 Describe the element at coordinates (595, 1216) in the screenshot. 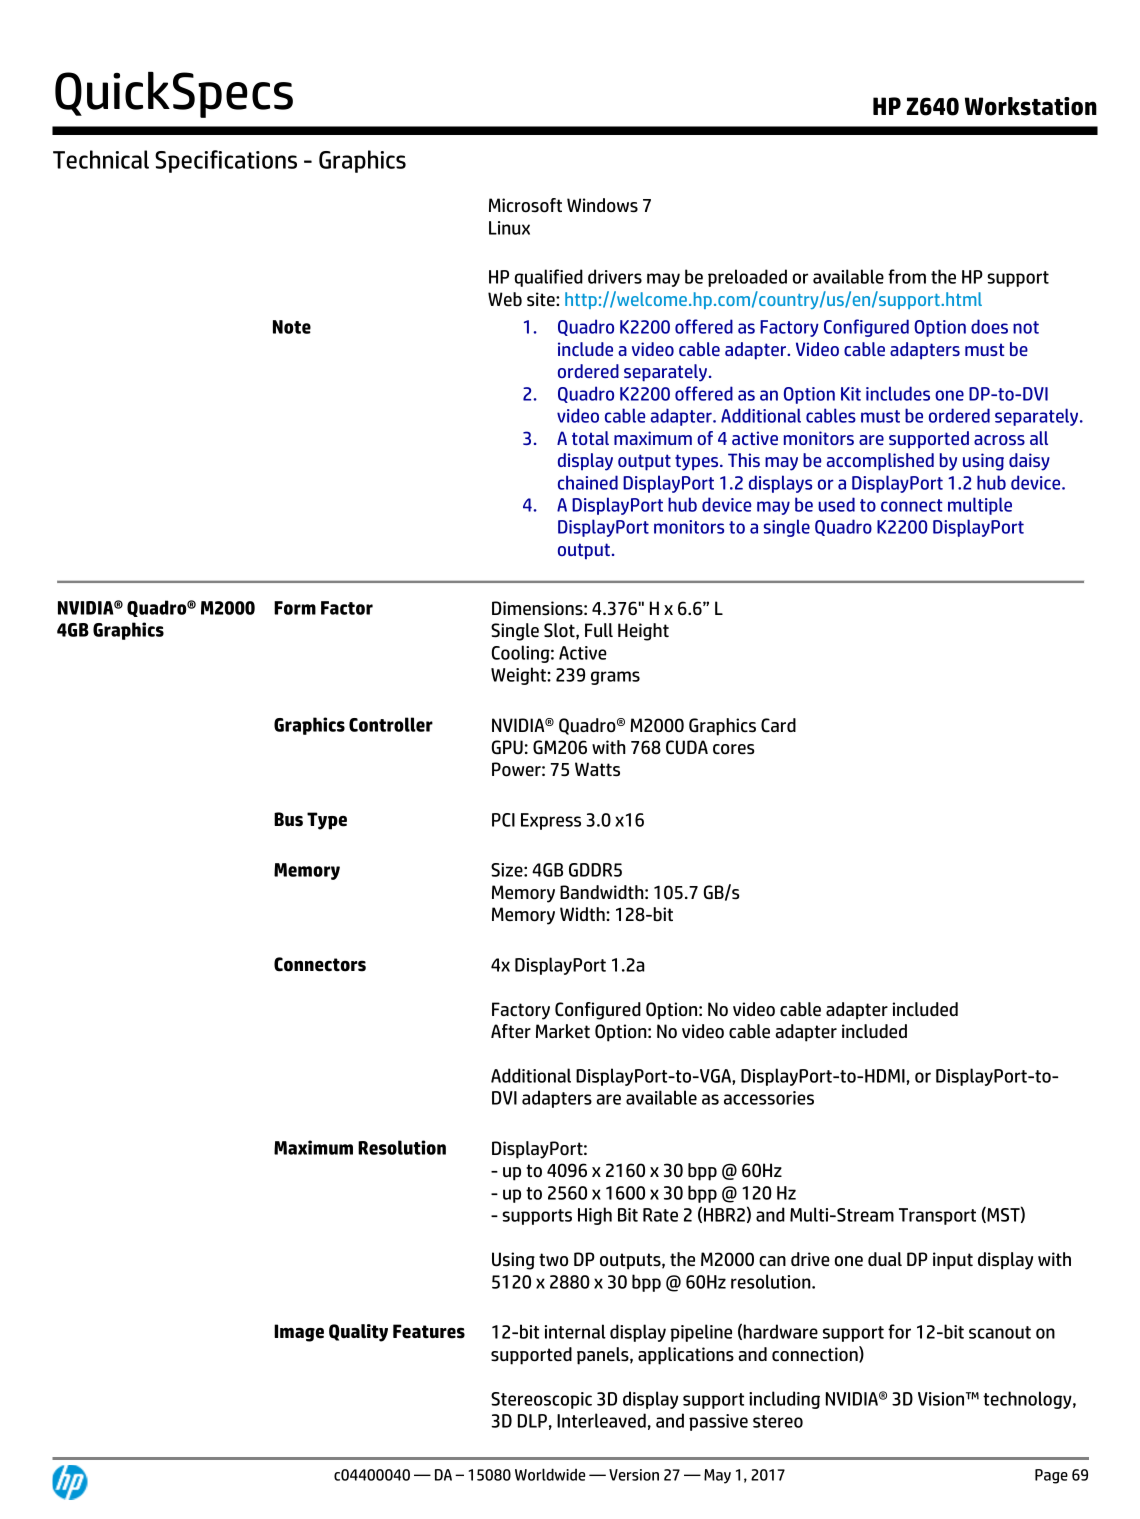

I see `High` at that location.
